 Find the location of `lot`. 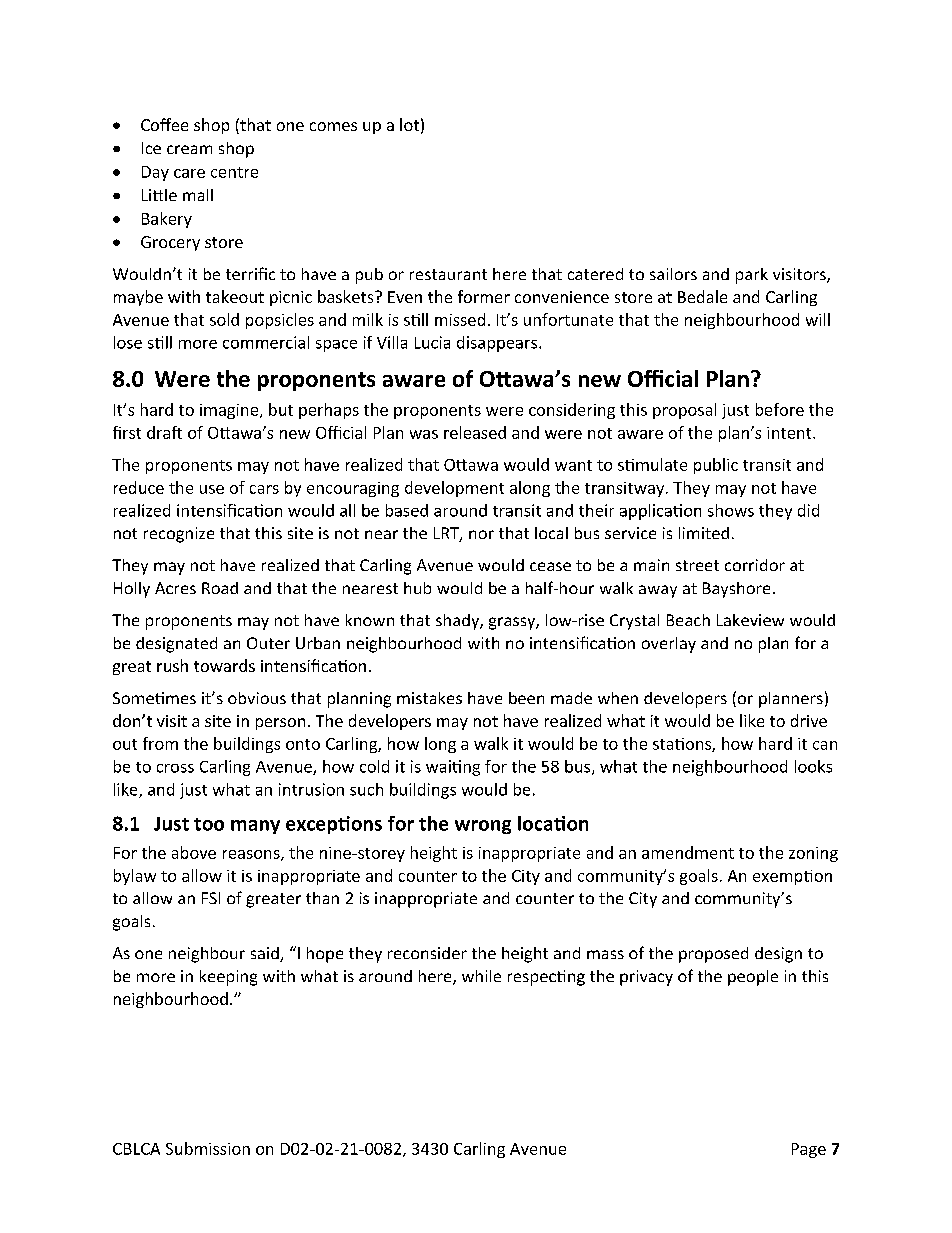

lot is located at coordinates (409, 124).
